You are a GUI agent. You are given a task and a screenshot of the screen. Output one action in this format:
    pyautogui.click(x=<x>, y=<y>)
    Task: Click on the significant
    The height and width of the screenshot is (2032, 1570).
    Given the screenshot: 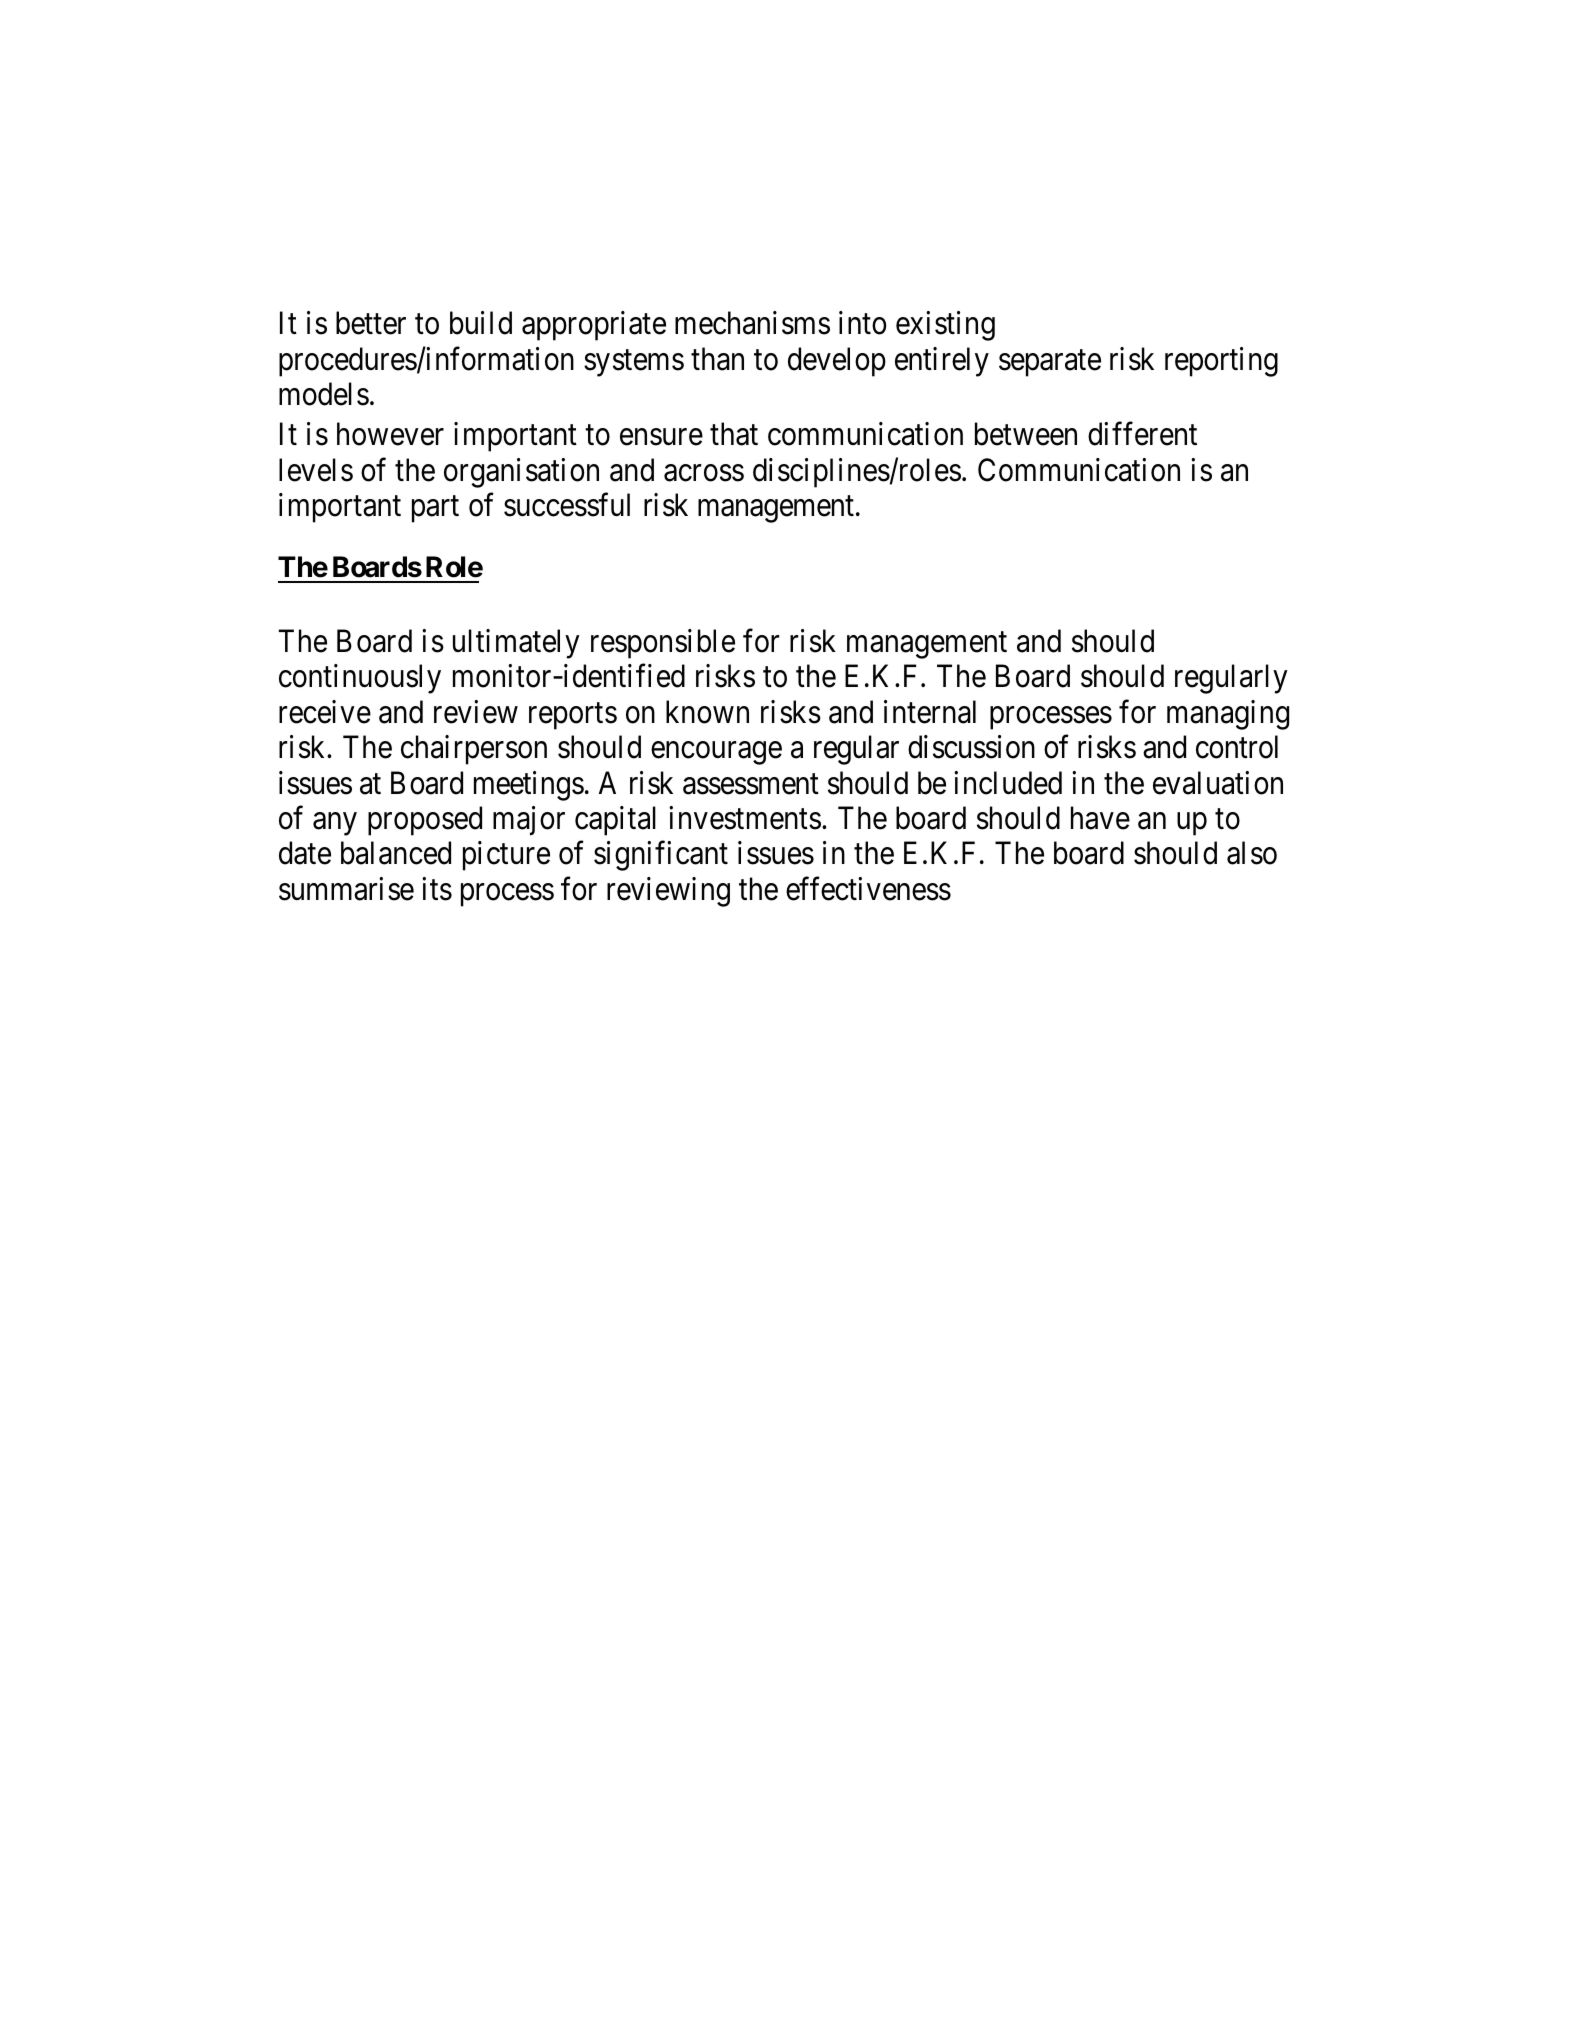 What is the action you would take?
    pyautogui.click(x=661, y=856)
